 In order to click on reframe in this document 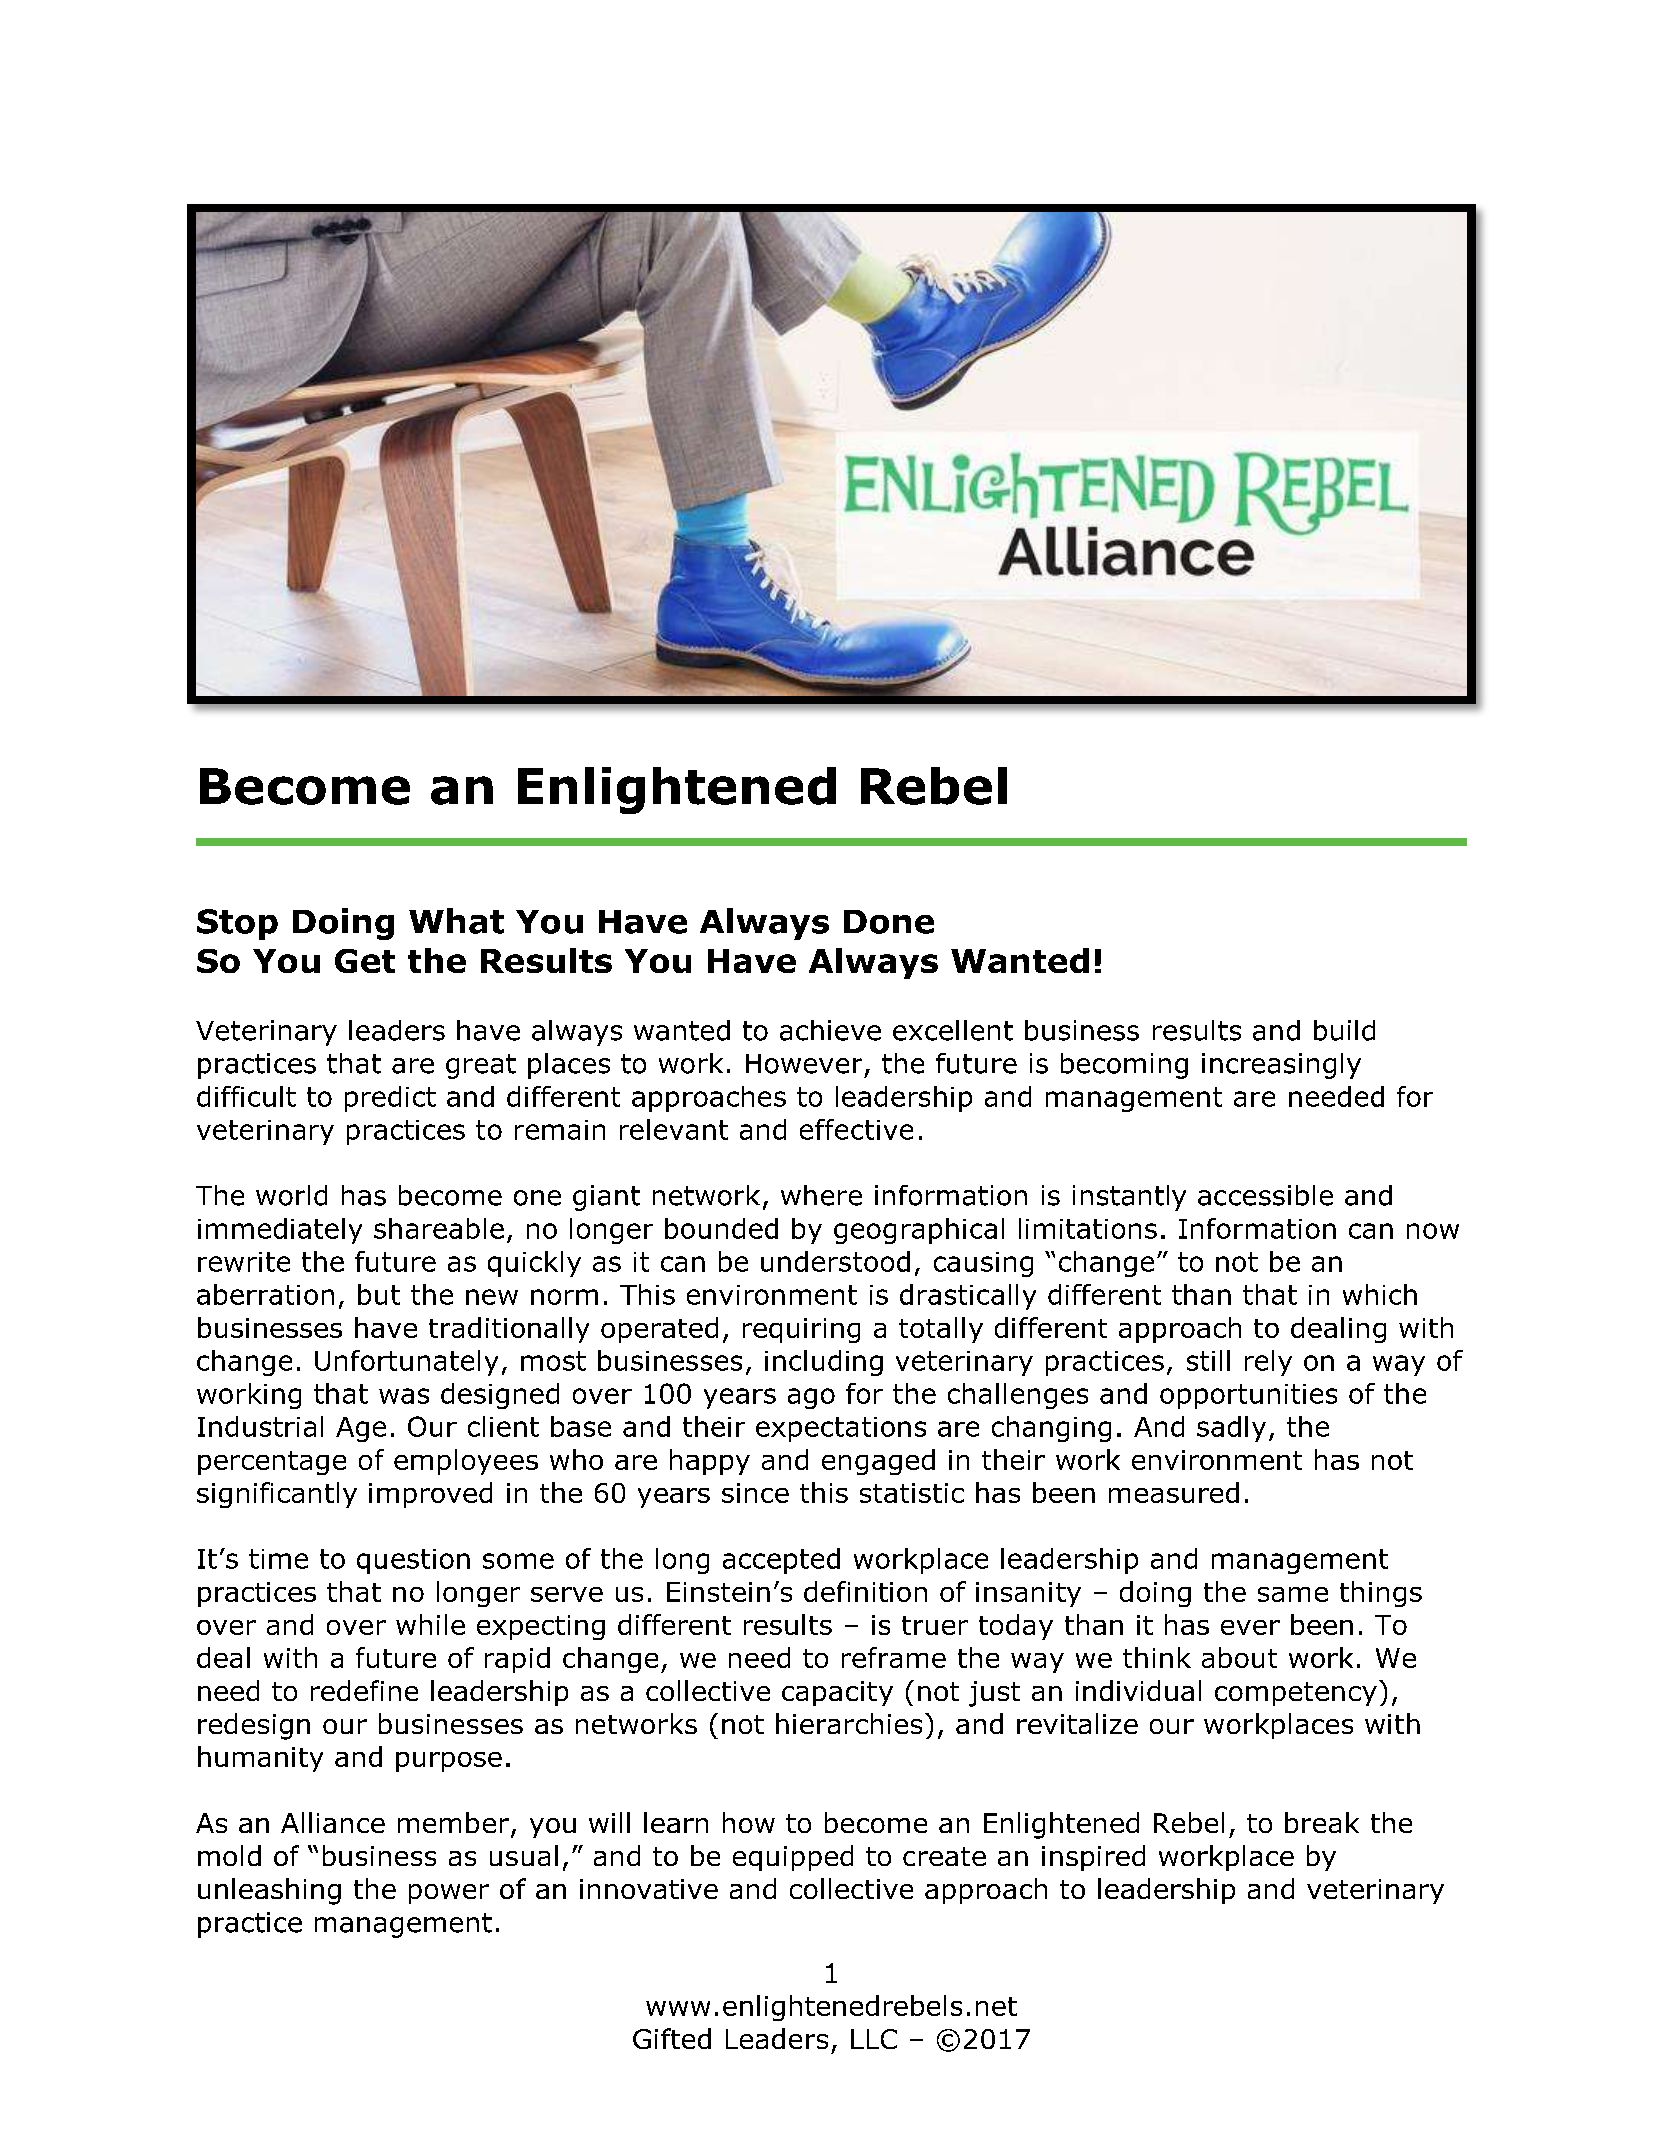, I will do `click(894, 1657)`.
